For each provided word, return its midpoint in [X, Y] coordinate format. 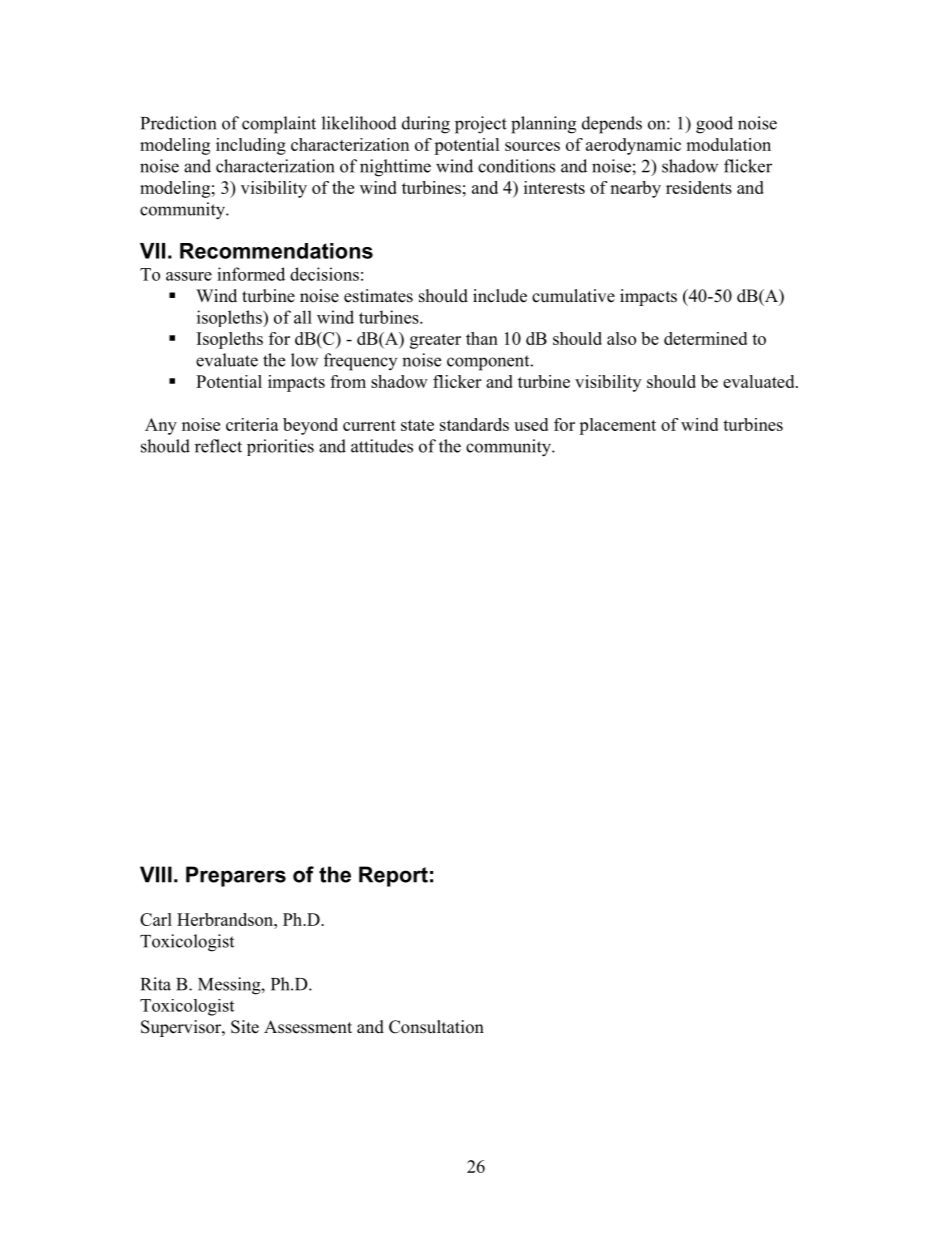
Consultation [436, 1027]
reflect [218, 446]
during [426, 125]
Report [393, 876]
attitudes [382, 446]
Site [245, 1027]
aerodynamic [633, 146]
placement [617, 426]
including [251, 146]
